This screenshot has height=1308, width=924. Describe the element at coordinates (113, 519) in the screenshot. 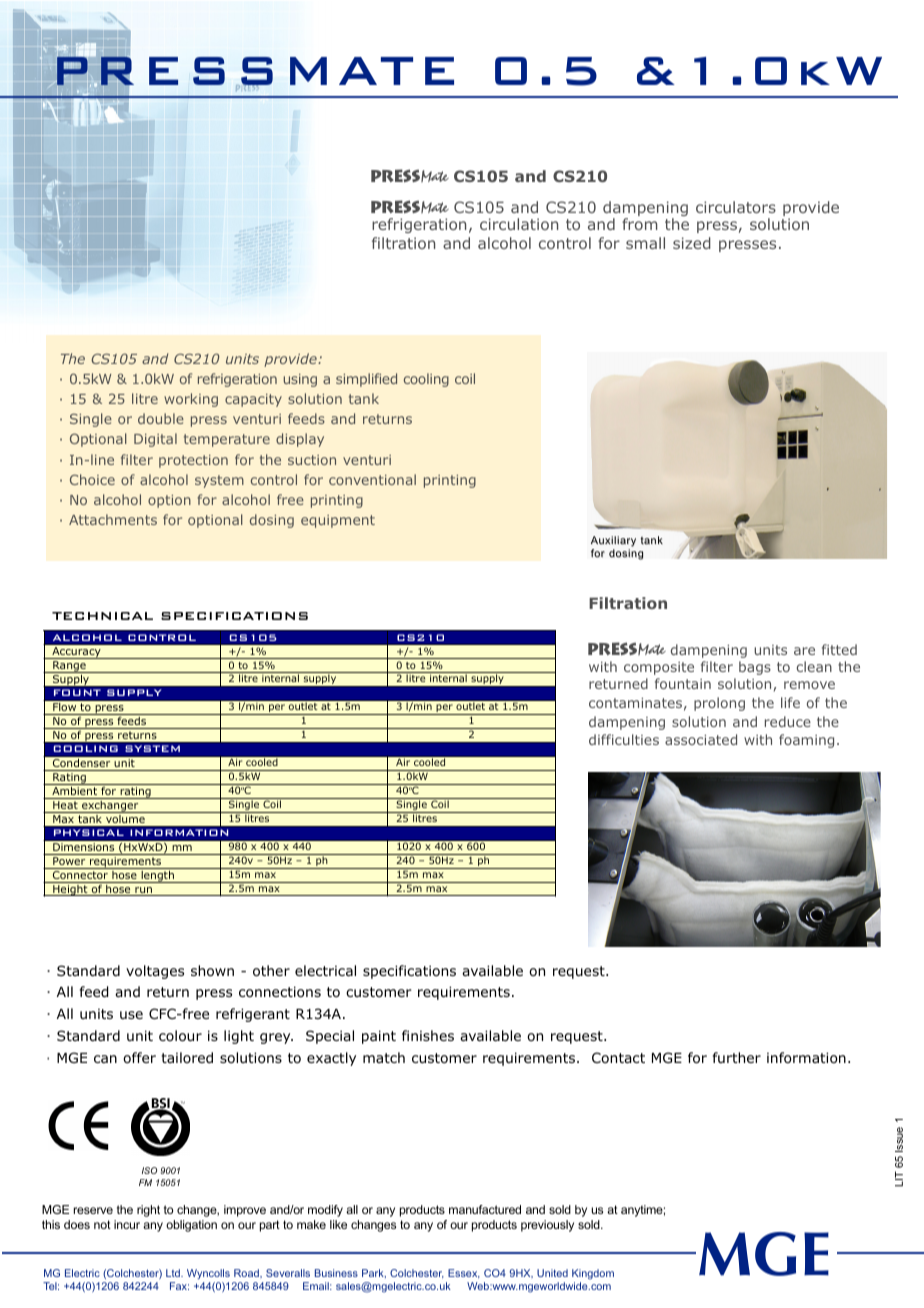

I see `Attachments` at that location.
